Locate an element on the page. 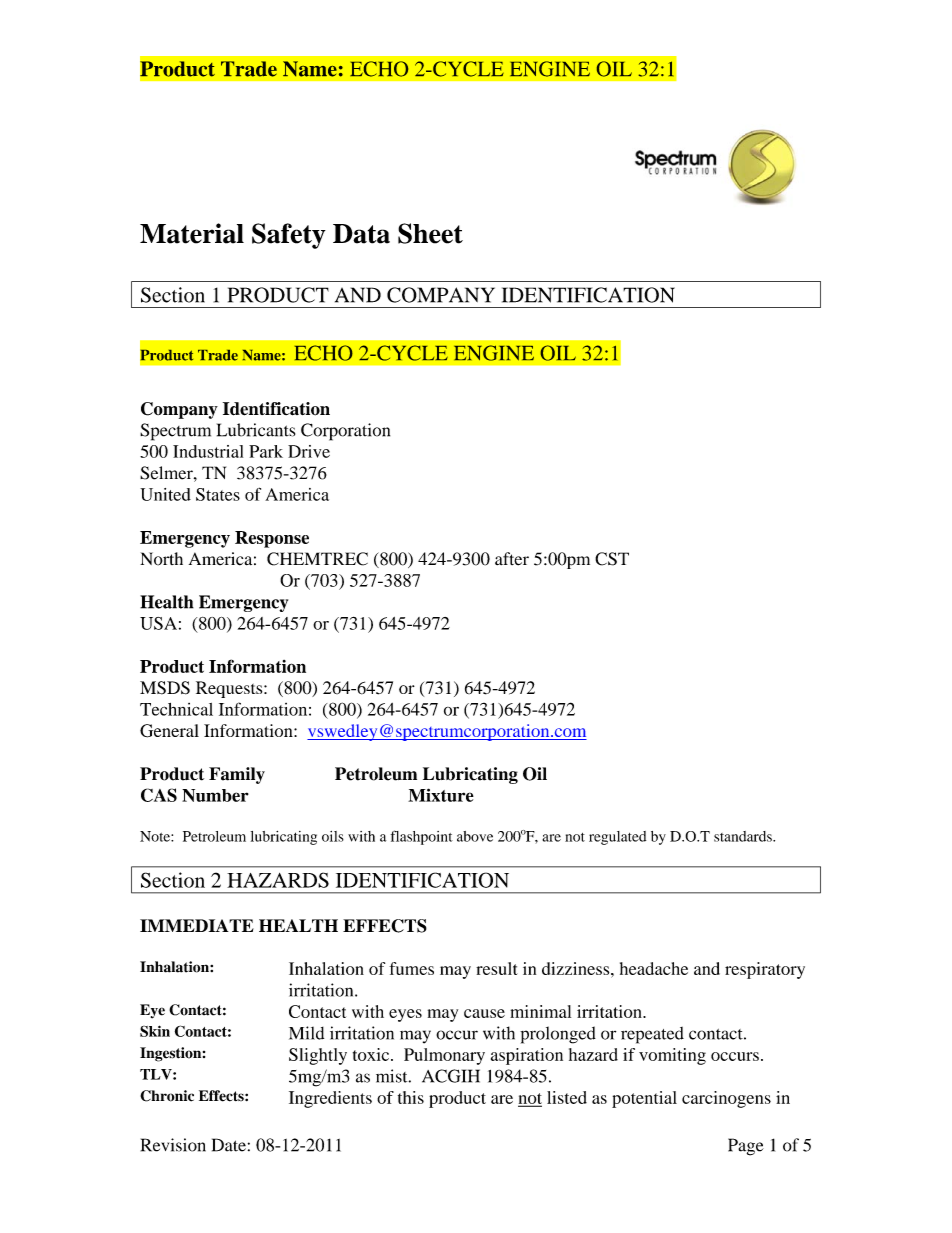 Image resolution: width=952 pixels, height=1233 pixels. Sheet is located at coordinates (430, 233).
